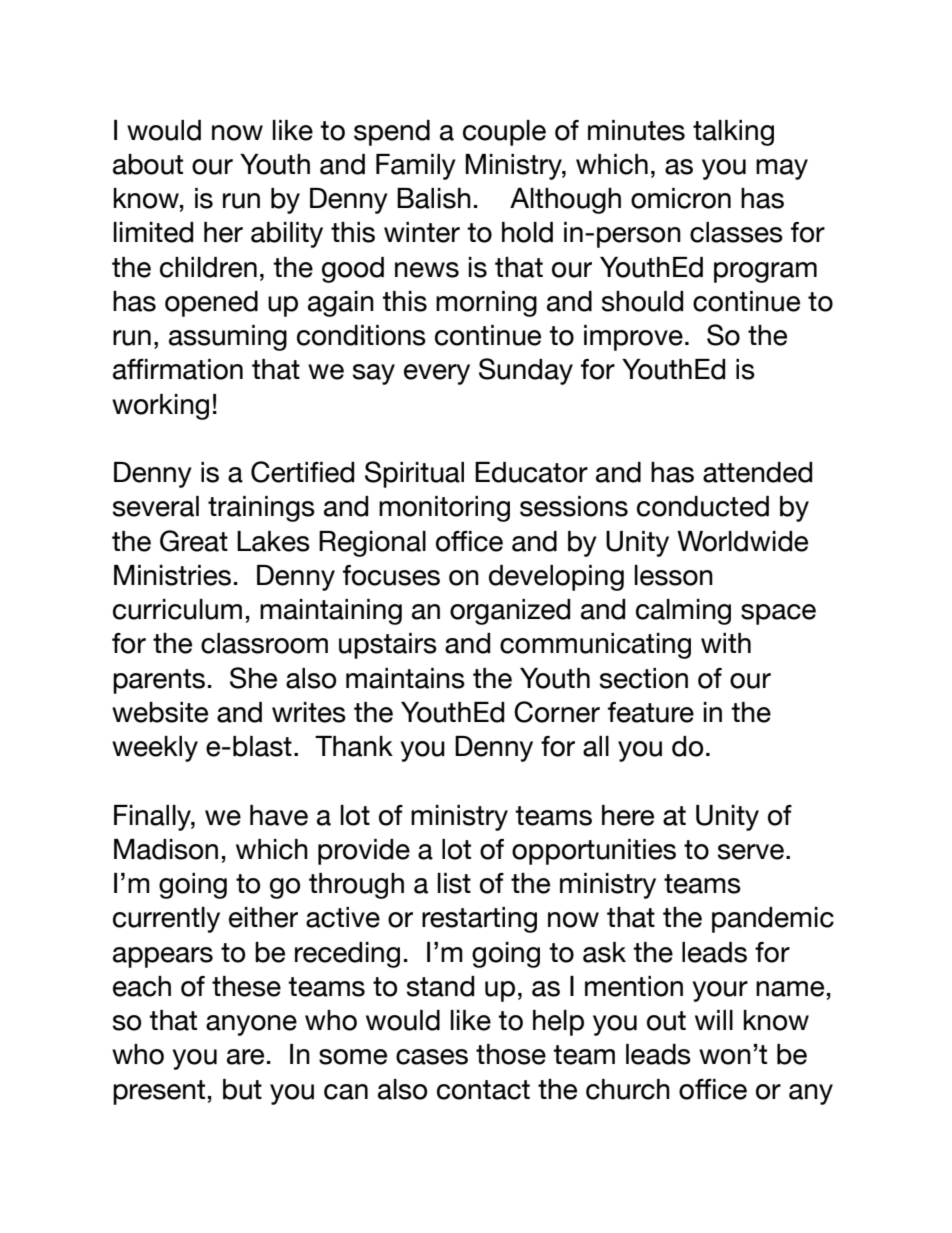  Describe the element at coordinates (683, 612) in the screenshot. I see `calming` at that location.
